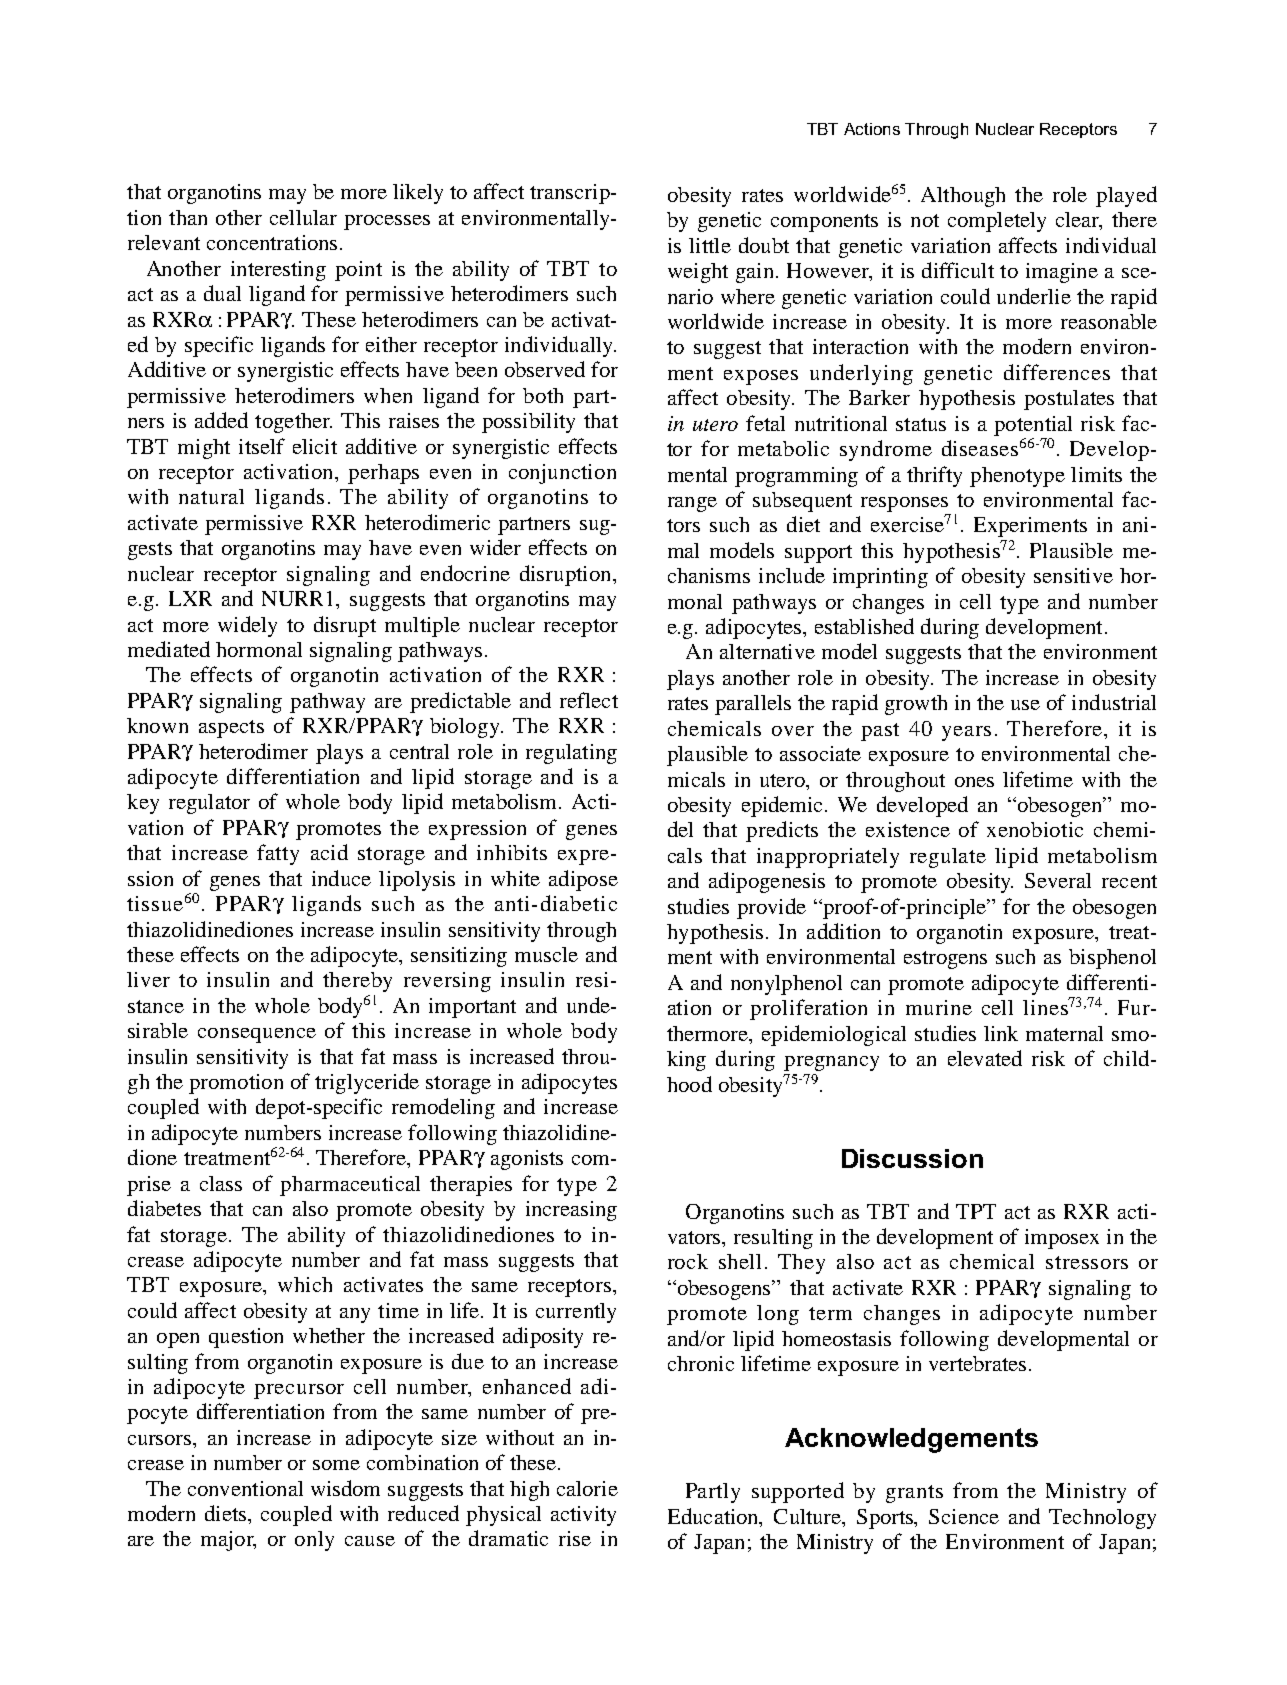  What do you see at coordinates (710, 245) in the image?
I see `little` at bounding box center [710, 245].
